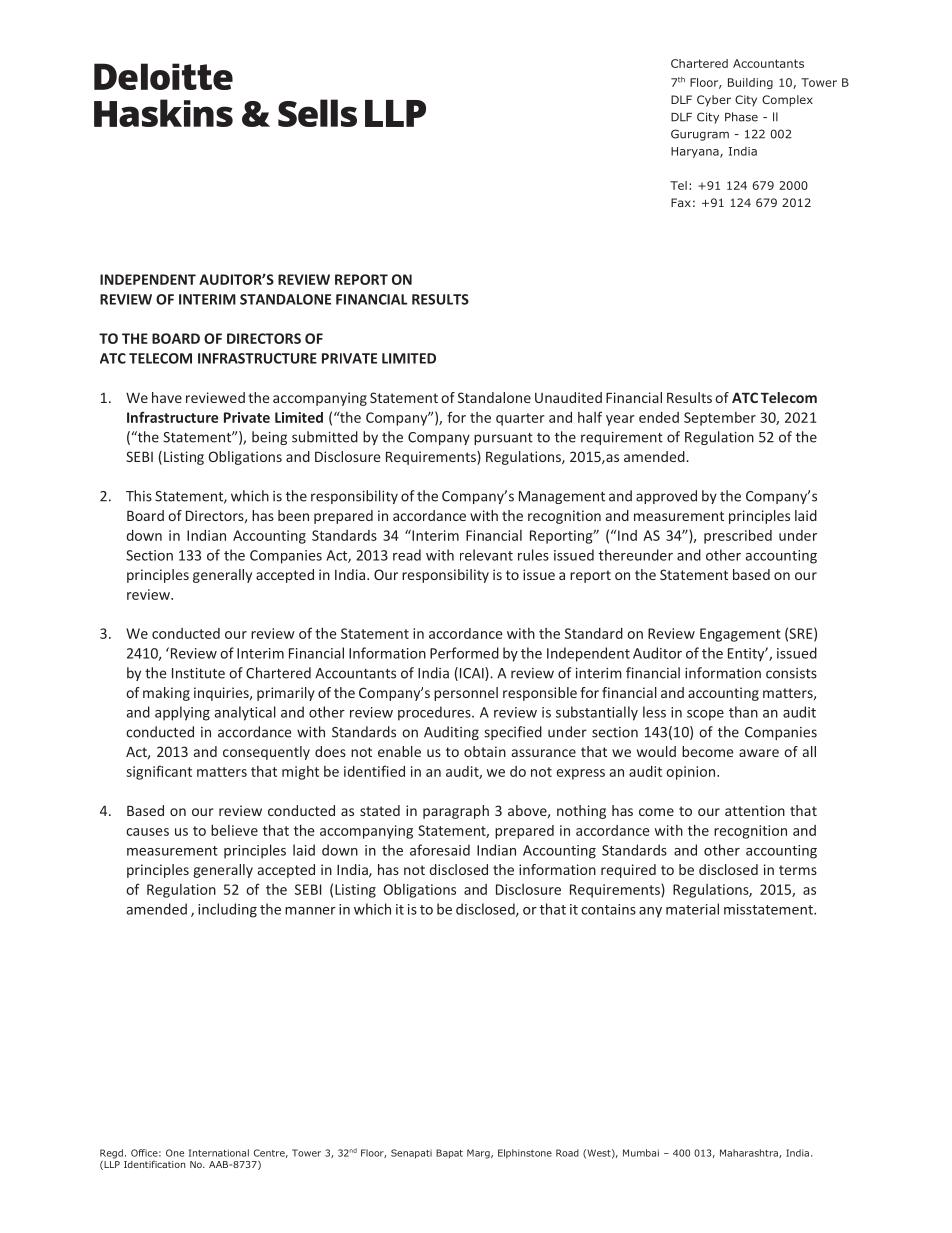 The width and height of the document is (952, 1233). What do you see at coordinates (720, 419) in the document?
I see `September` at bounding box center [720, 419].
